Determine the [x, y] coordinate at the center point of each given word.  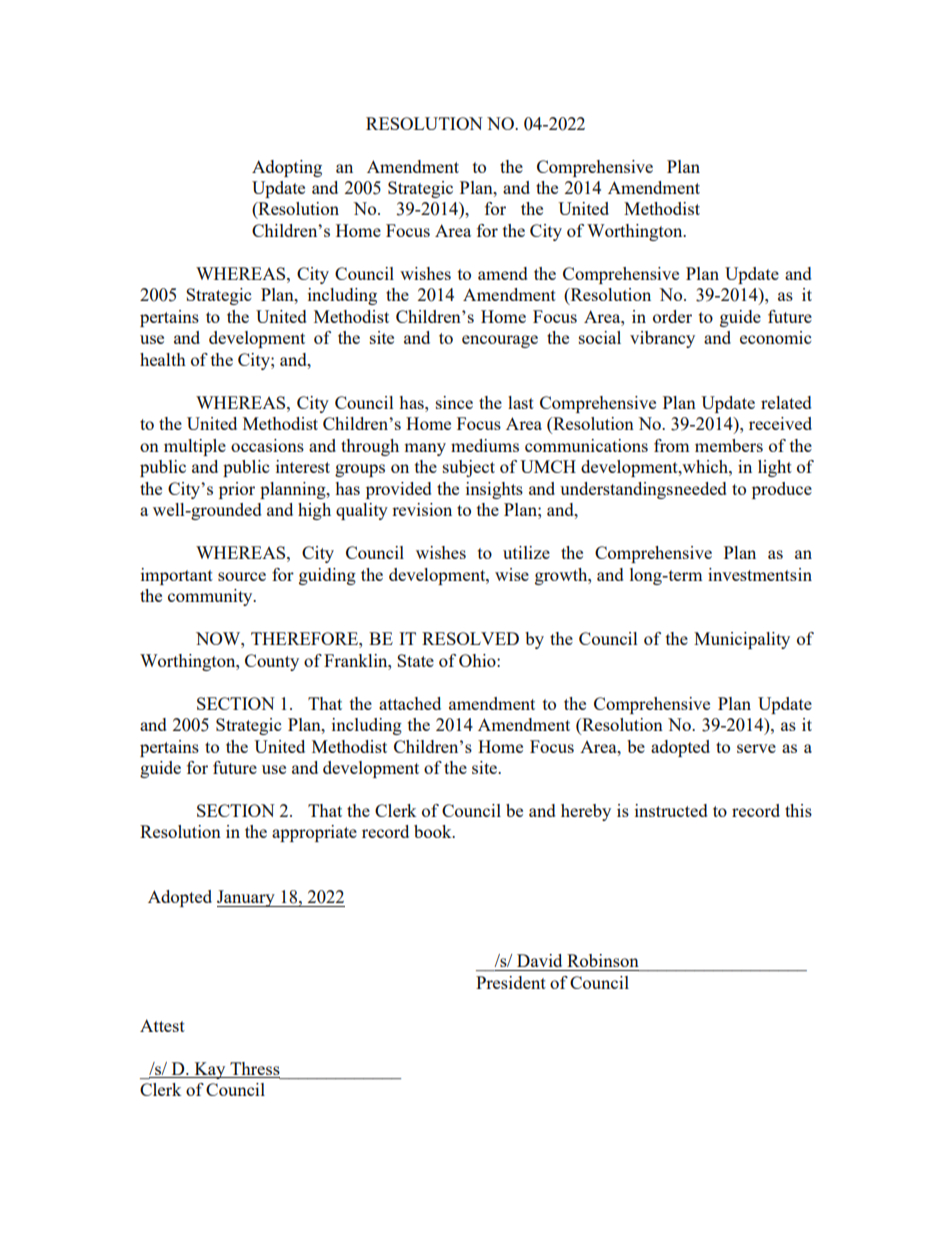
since [454, 402]
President [511, 982]
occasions [267, 445]
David [539, 960]
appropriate [314, 833]
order [672, 316]
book [434, 831]
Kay [210, 1070]
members [729, 445]
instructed [671, 810]
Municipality [742, 640]
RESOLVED [470, 638]
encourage [500, 341]
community [211, 597]
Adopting [287, 168]
